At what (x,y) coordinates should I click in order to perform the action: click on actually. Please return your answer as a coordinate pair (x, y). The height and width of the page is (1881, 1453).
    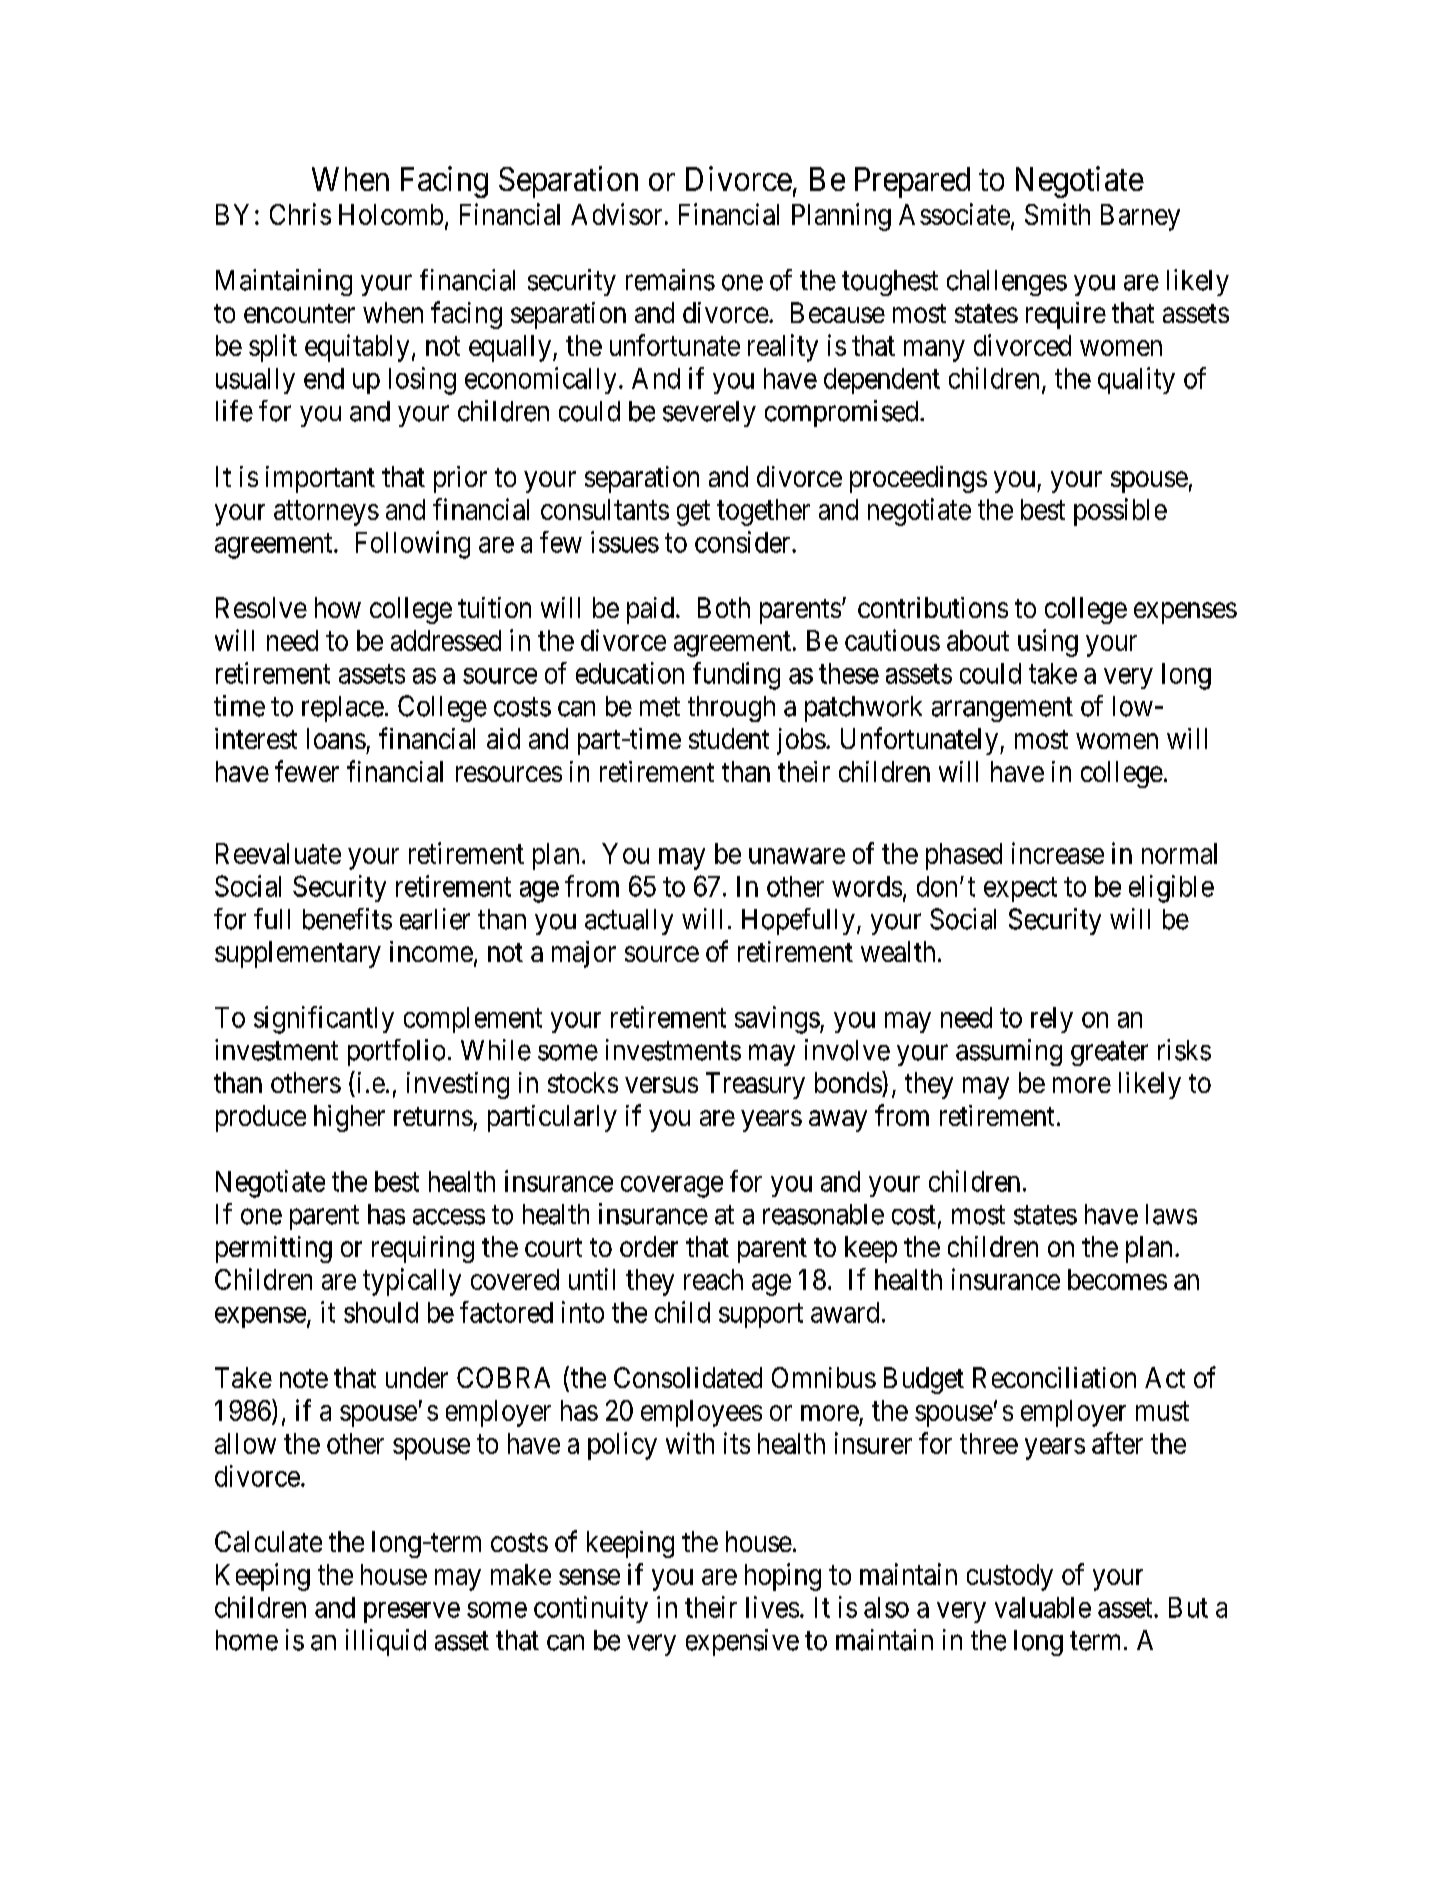
    Looking at the image, I should click on (629, 922).
